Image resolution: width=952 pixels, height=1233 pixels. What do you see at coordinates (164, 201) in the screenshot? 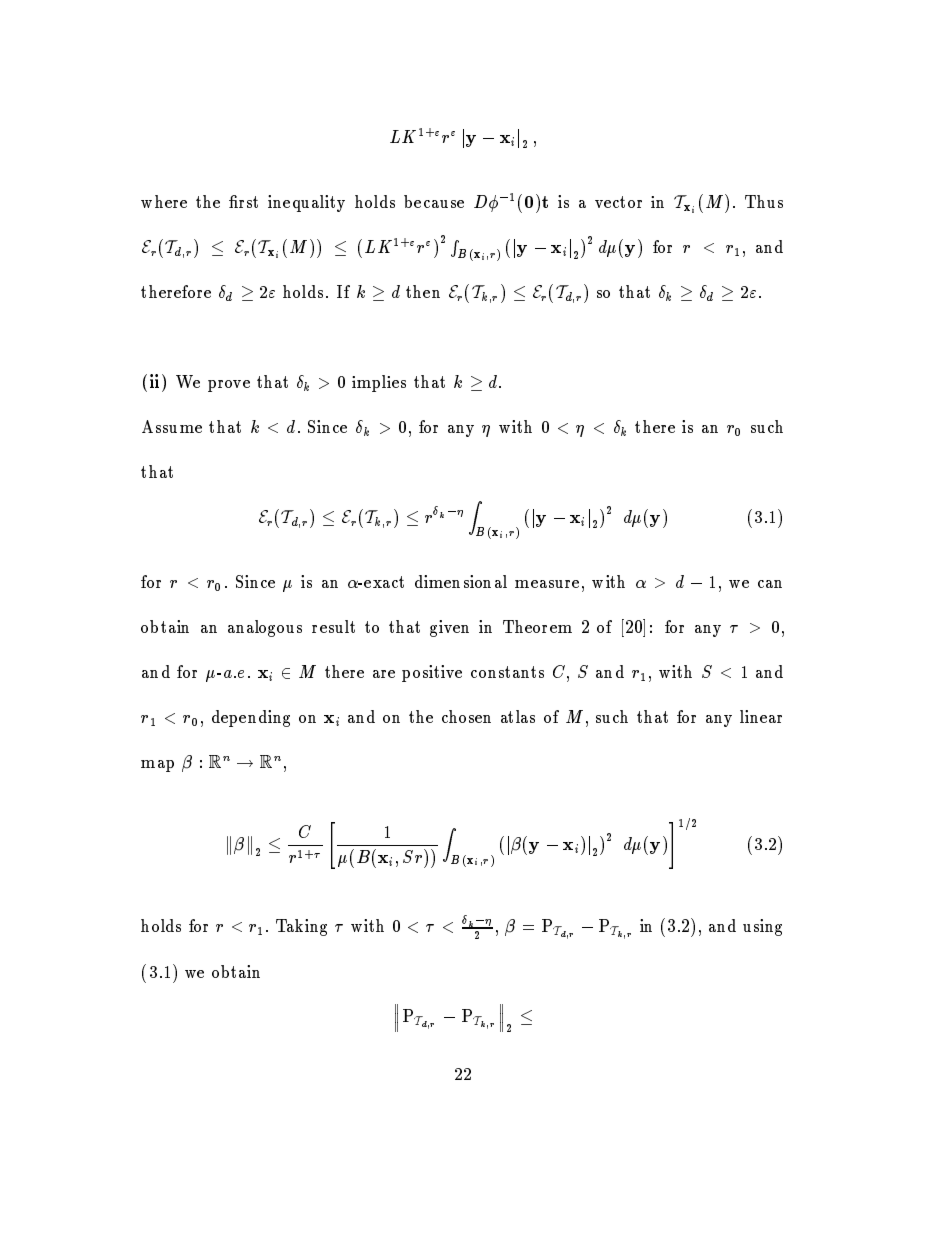
I see `where` at bounding box center [164, 201].
